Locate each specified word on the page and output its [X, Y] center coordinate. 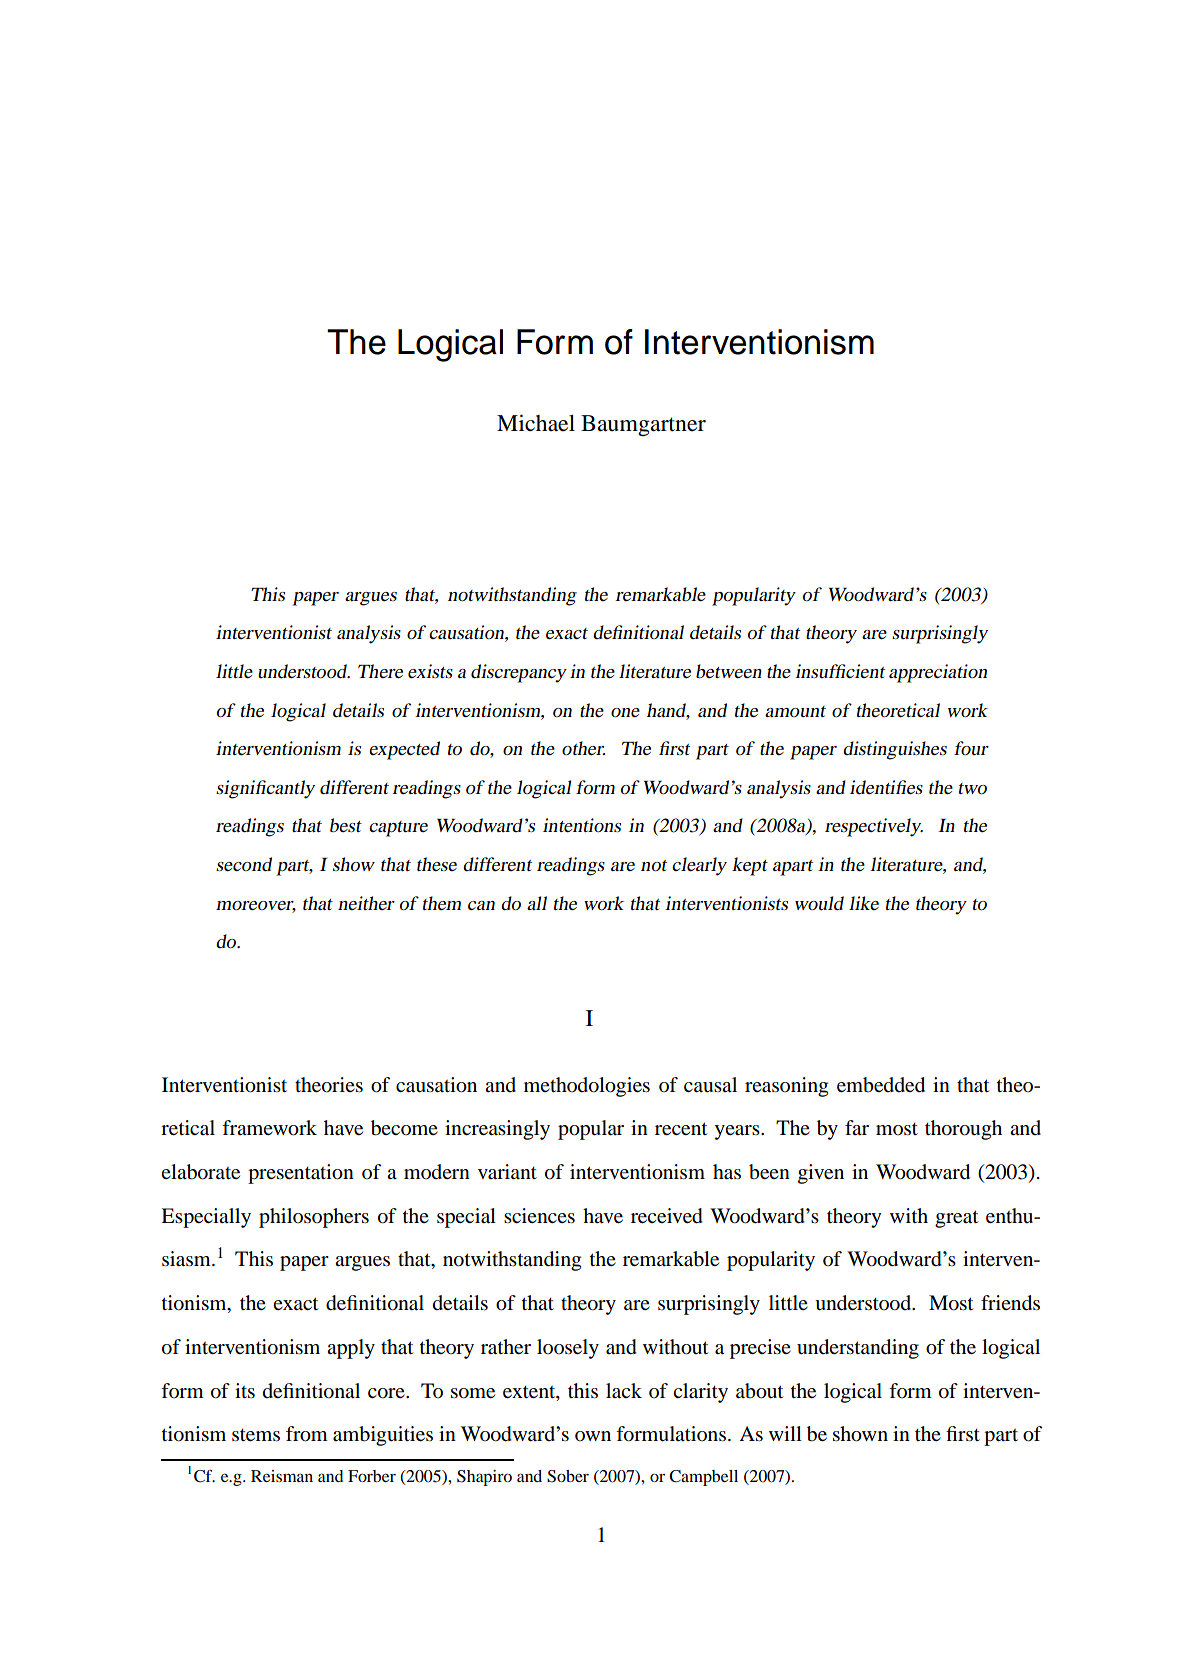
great [956, 1219]
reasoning [786, 1087]
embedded [881, 1085]
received [667, 1216]
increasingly [497, 1130]
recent [681, 1128]
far [857, 1127]
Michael [536, 423]
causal [710, 1085]
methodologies [587, 1087]
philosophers [314, 1218]
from [307, 1434]
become [404, 1128]
